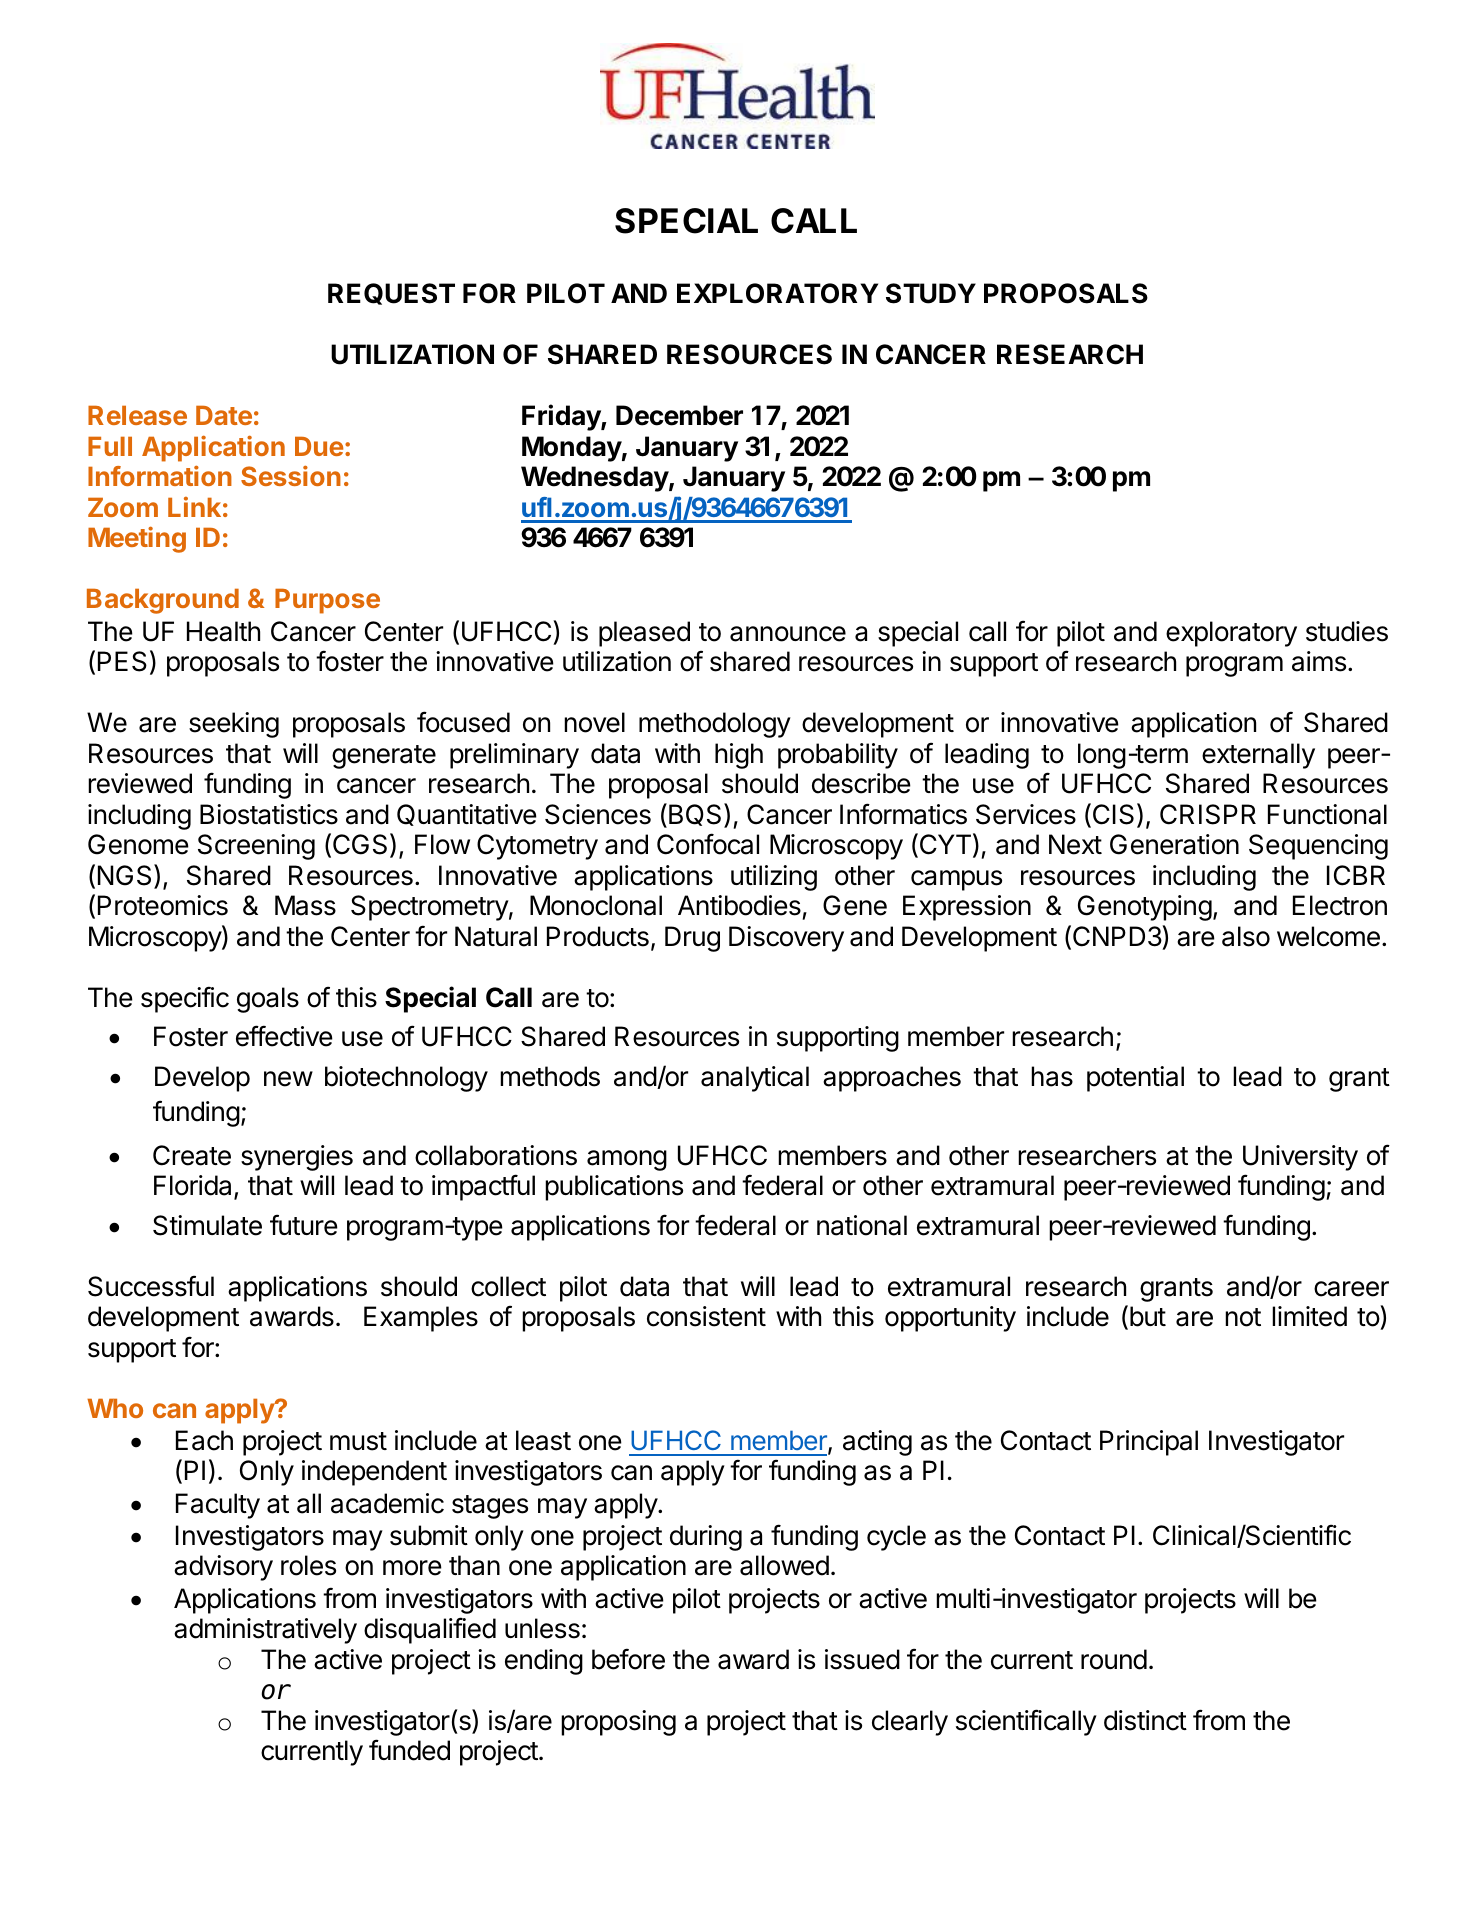  Describe the element at coordinates (1148, 1316) in the screenshot. I see `but` at that location.
